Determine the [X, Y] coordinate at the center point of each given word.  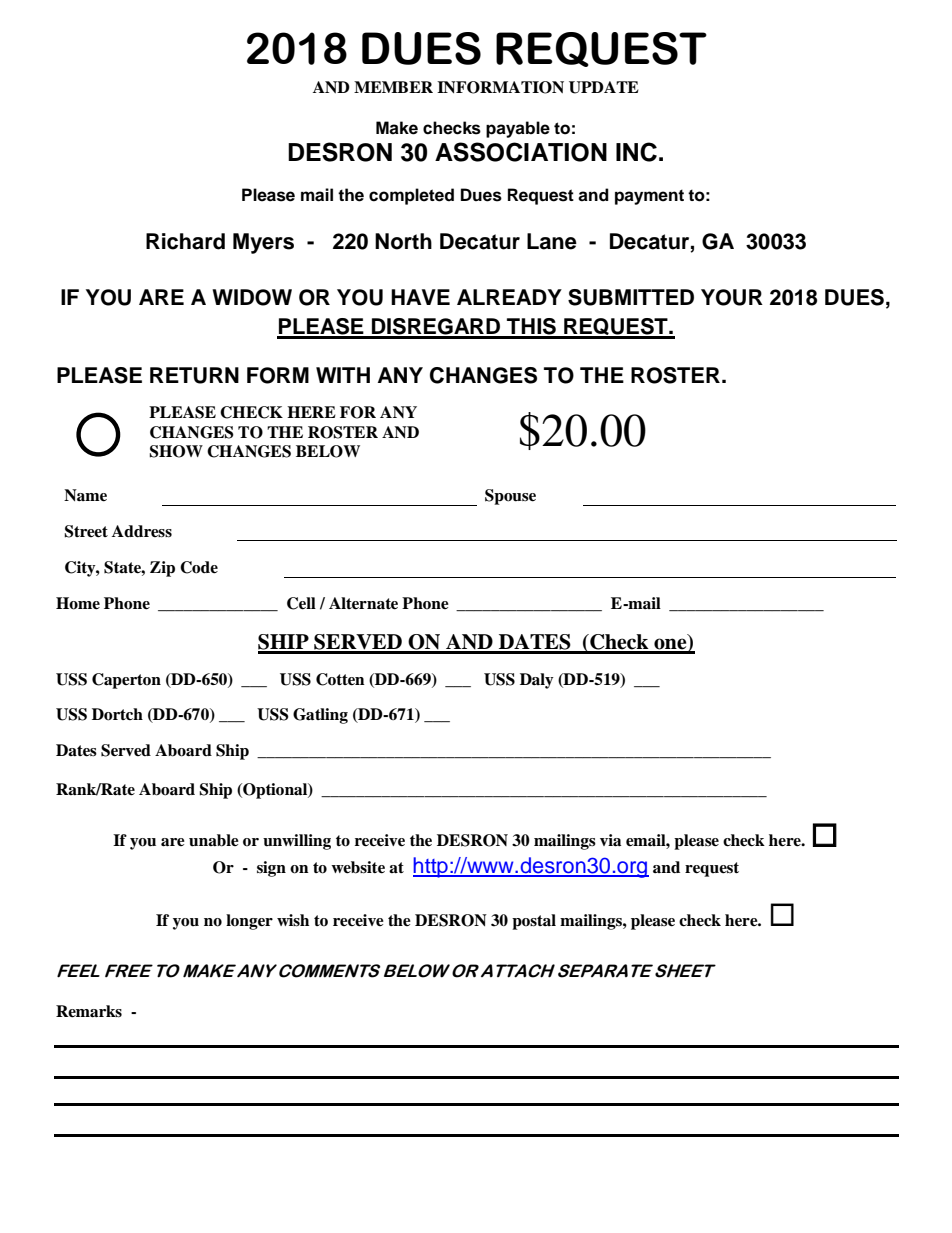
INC [636, 152]
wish [293, 920]
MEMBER [393, 87]
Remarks [89, 1011]
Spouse [510, 497]
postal [534, 922]
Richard [185, 241]
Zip [162, 569]
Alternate [363, 603]
